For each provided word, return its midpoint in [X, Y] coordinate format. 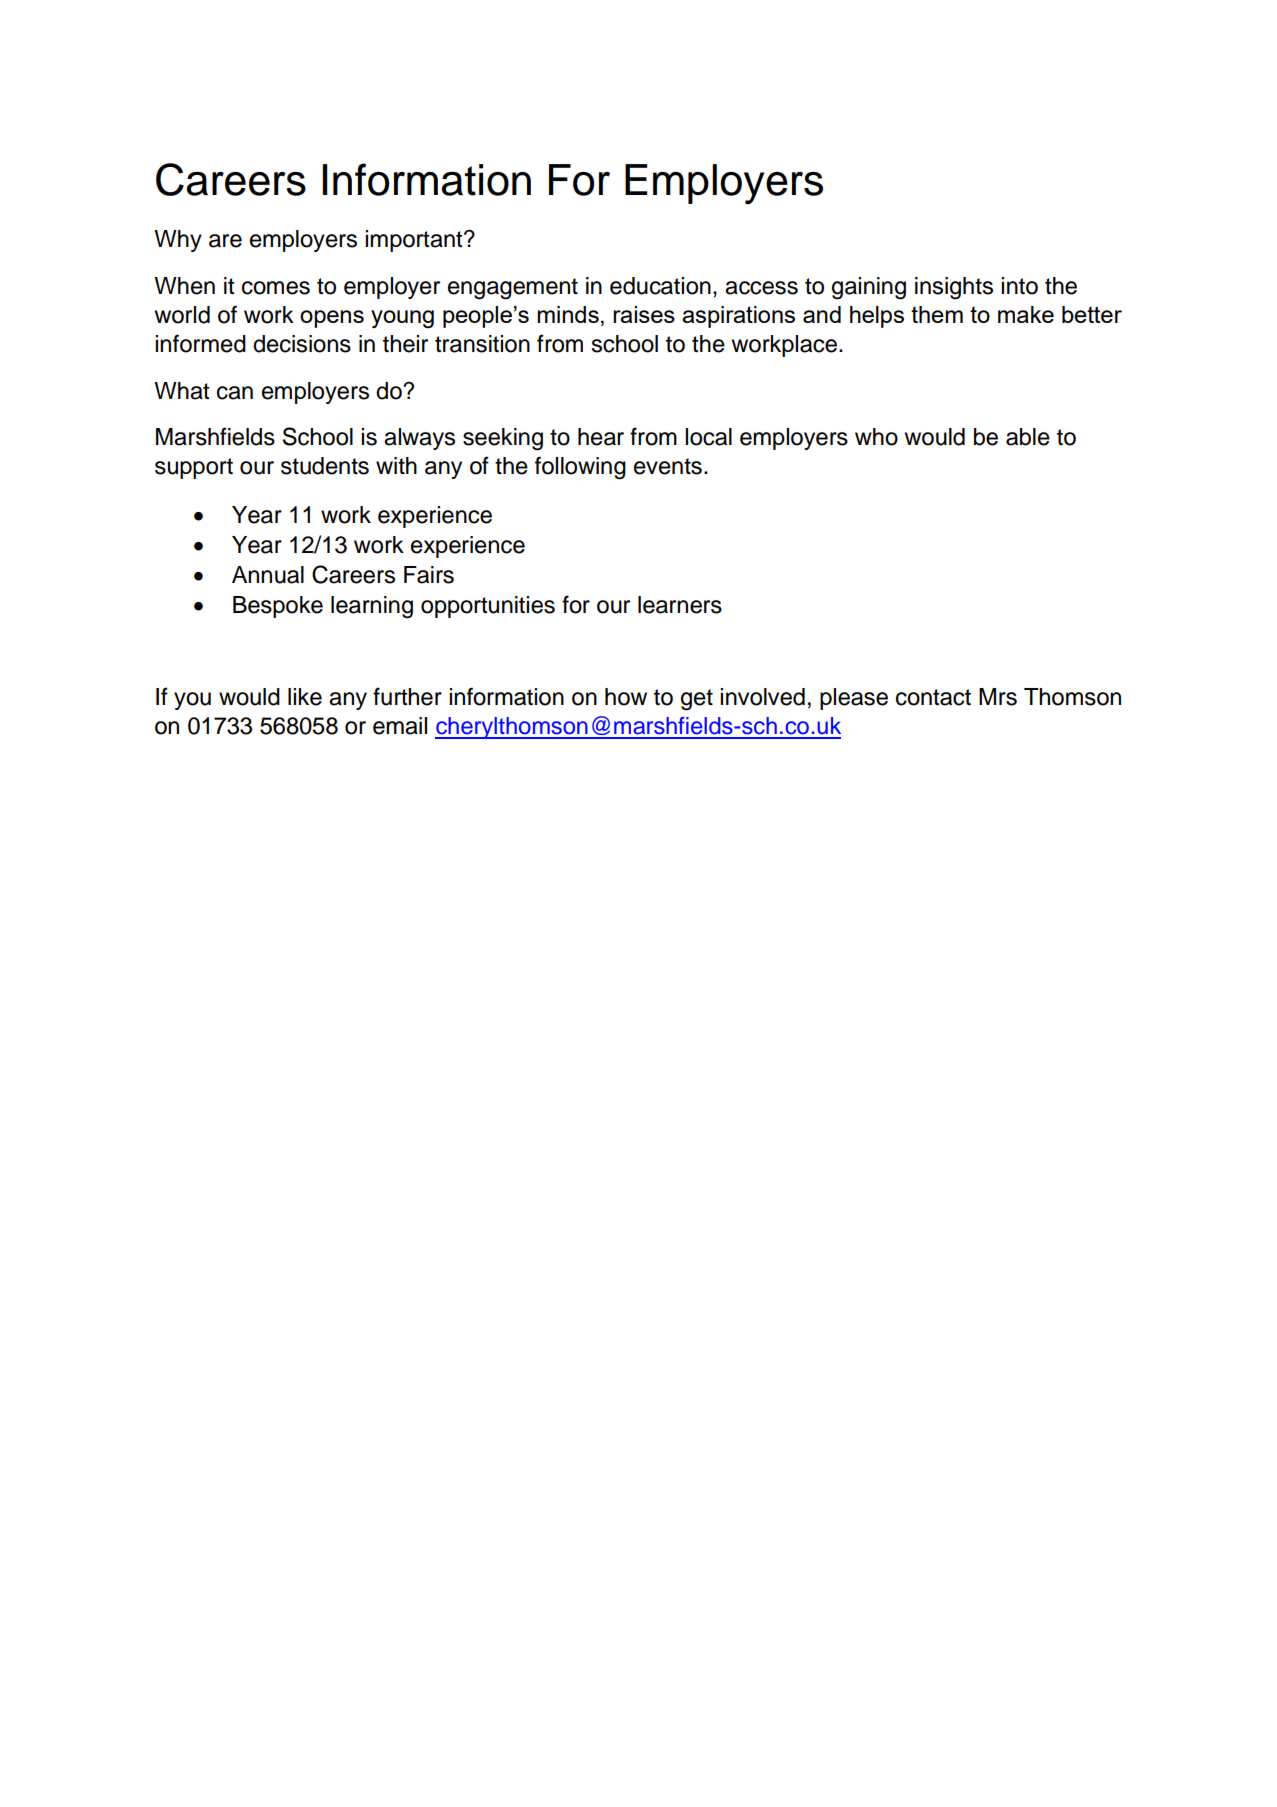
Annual [268, 575]
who [876, 437]
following [580, 468]
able [1028, 437]
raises [644, 314]
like [305, 697]
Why [178, 241]
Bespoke [278, 607]
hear [601, 437]
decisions [302, 344]
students [325, 466]
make [1026, 314]
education [660, 286]
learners [680, 605]
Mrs [998, 697]
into [1019, 286]
